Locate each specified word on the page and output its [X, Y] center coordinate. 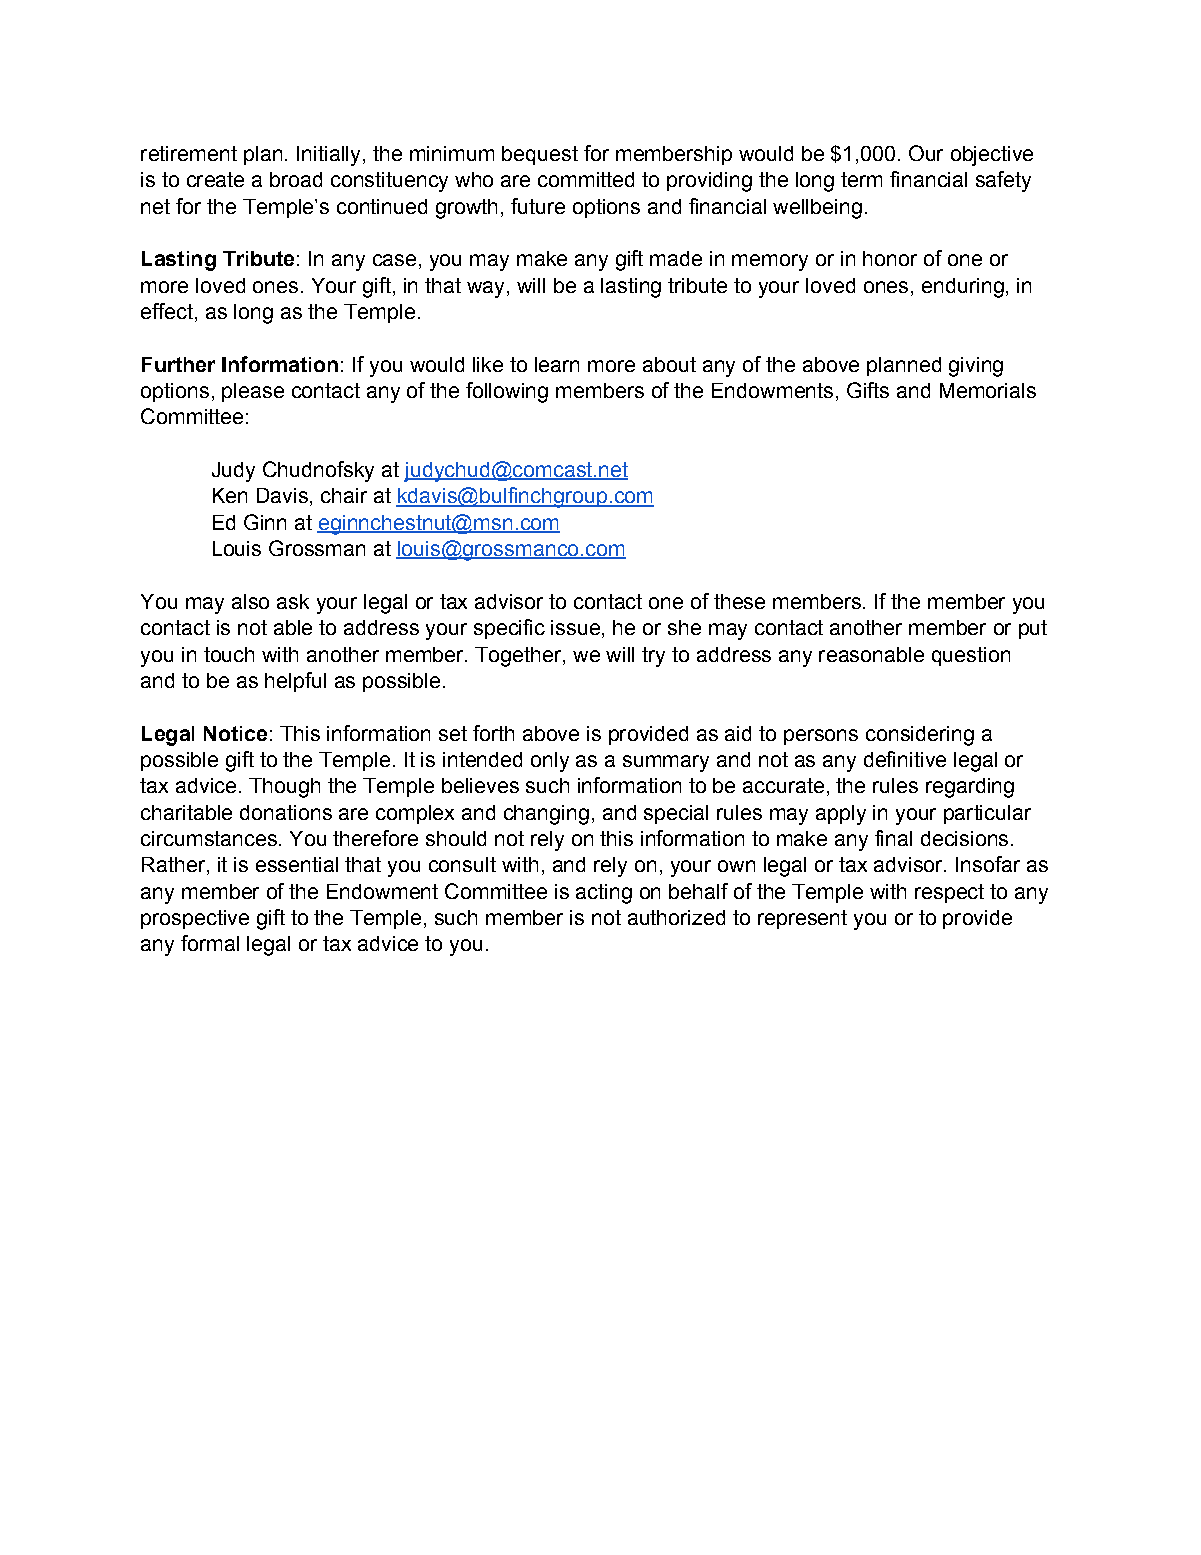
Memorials [988, 390]
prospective [195, 919]
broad [296, 179]
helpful [295, 682]
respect [949, 893]
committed [586, 179]
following [507, 392]
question [971, 656]
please [253, 392]
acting [604, 894]
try [653, 657]
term [861, 179]
